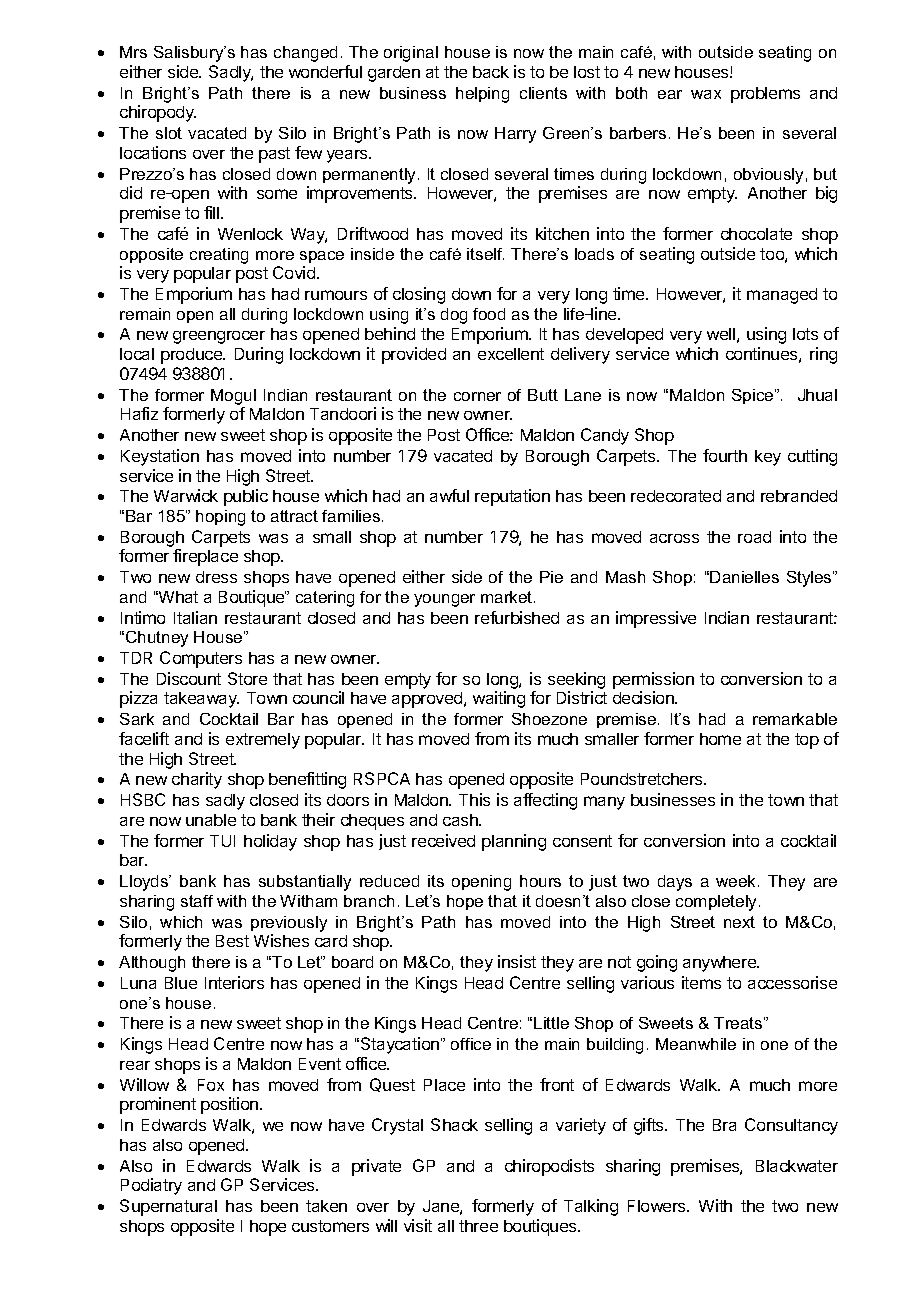 The height and width of the screenshot is (1308, 924). What do you see at coordinates (169, 133) in the screenshot?
I see `slot` at bounding box center [169, 133].
